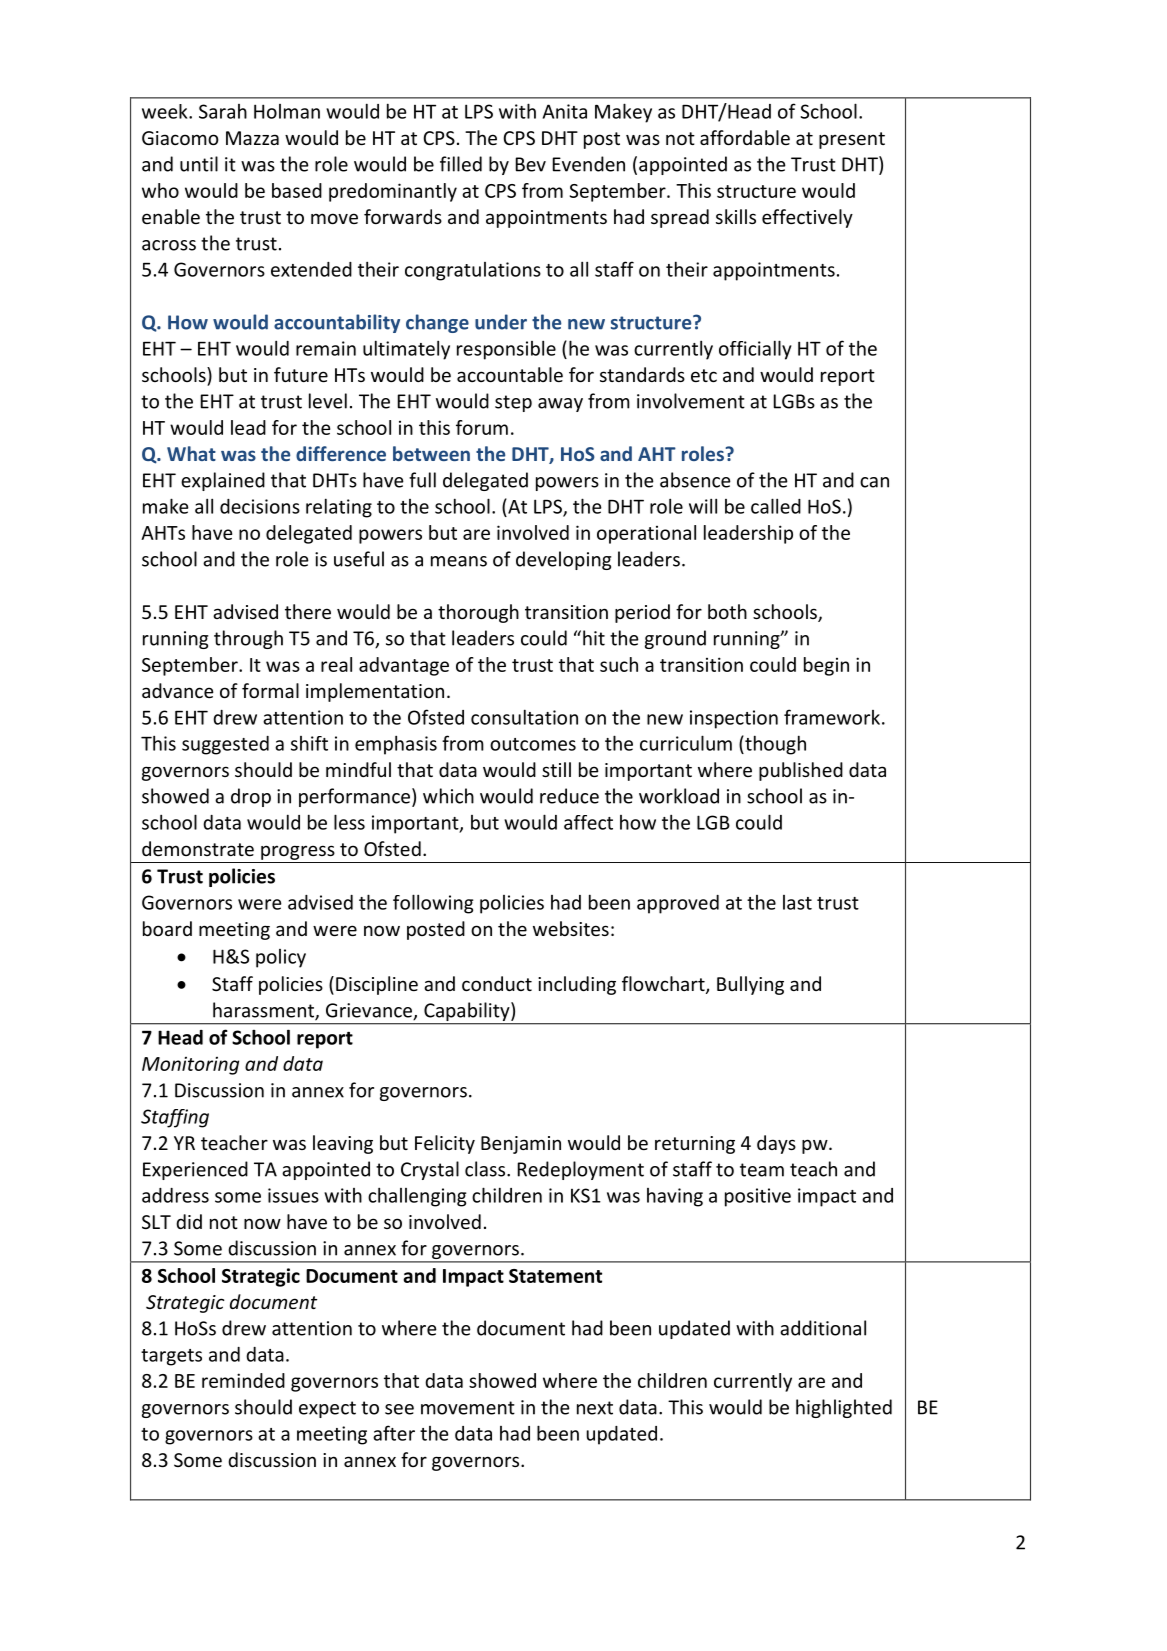 Image resolution: width=1167 pixels, height=1651 pixels. Describe the element at coordinates (776, 1144) in the page. I see `days` at that location.
